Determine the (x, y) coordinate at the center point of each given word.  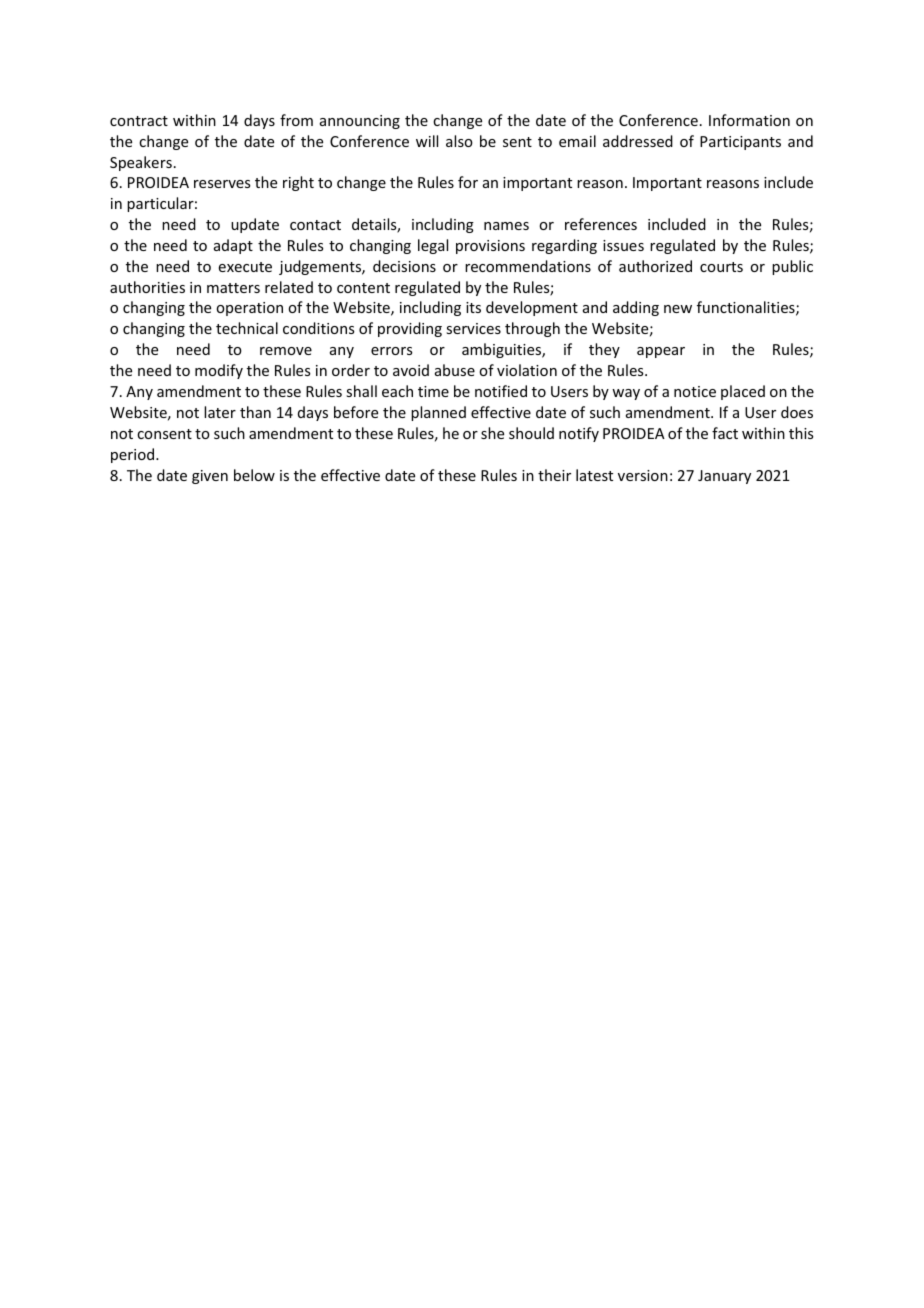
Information (749, 120)
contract (139, 121)
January (724, 477)
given (210, 477)
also (459, 141)
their (554, 475)
